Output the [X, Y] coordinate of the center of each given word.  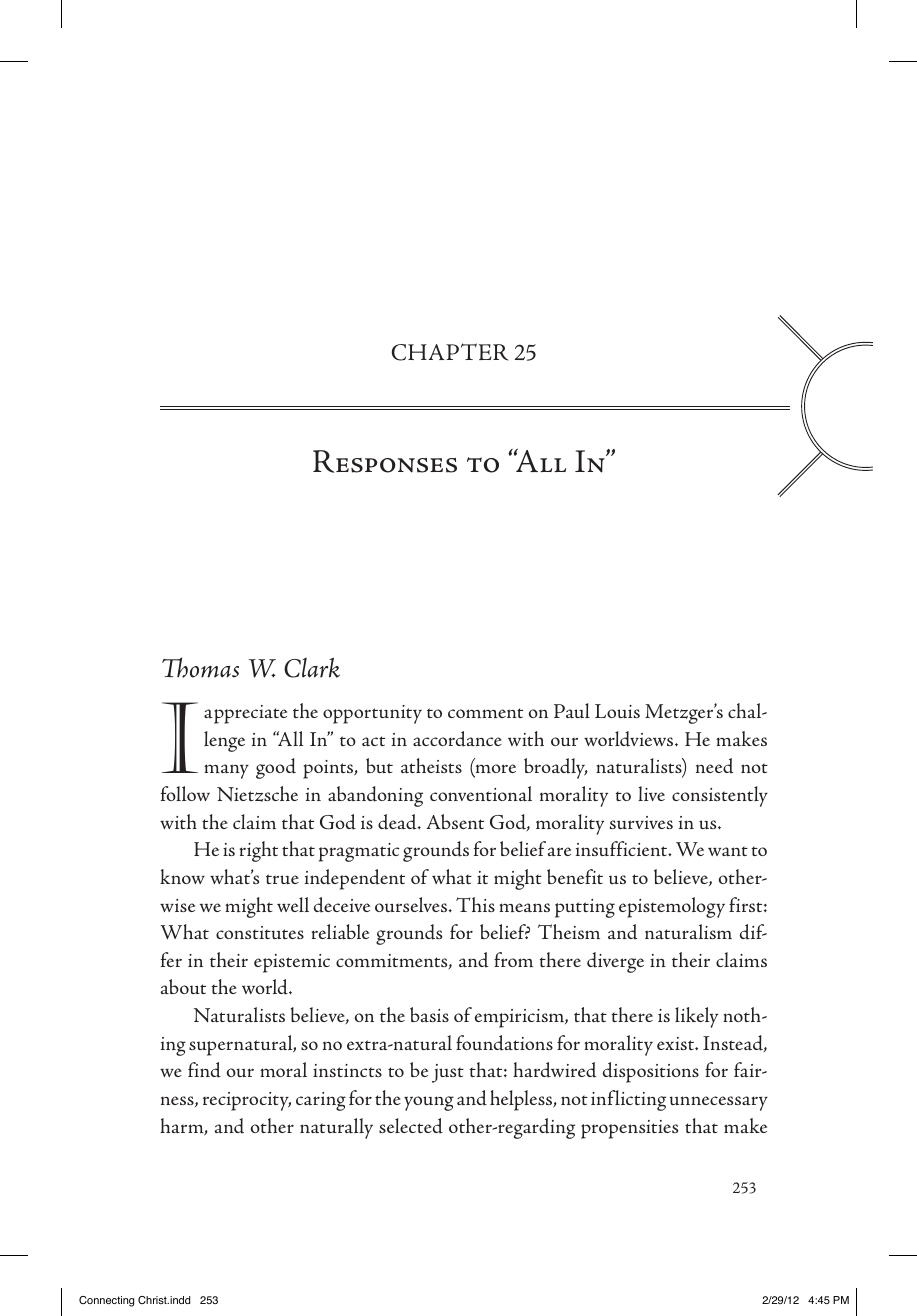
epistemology [672, 907]
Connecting [106, 1301]
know [182, 876]
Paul [572, 710]
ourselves [412, 904]
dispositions [651, 1072]
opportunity [372, 714]
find [204, 1070]
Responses [385, 461]
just [448, 1073]
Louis [617, 711]
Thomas [200, 667]
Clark [312, 667]
